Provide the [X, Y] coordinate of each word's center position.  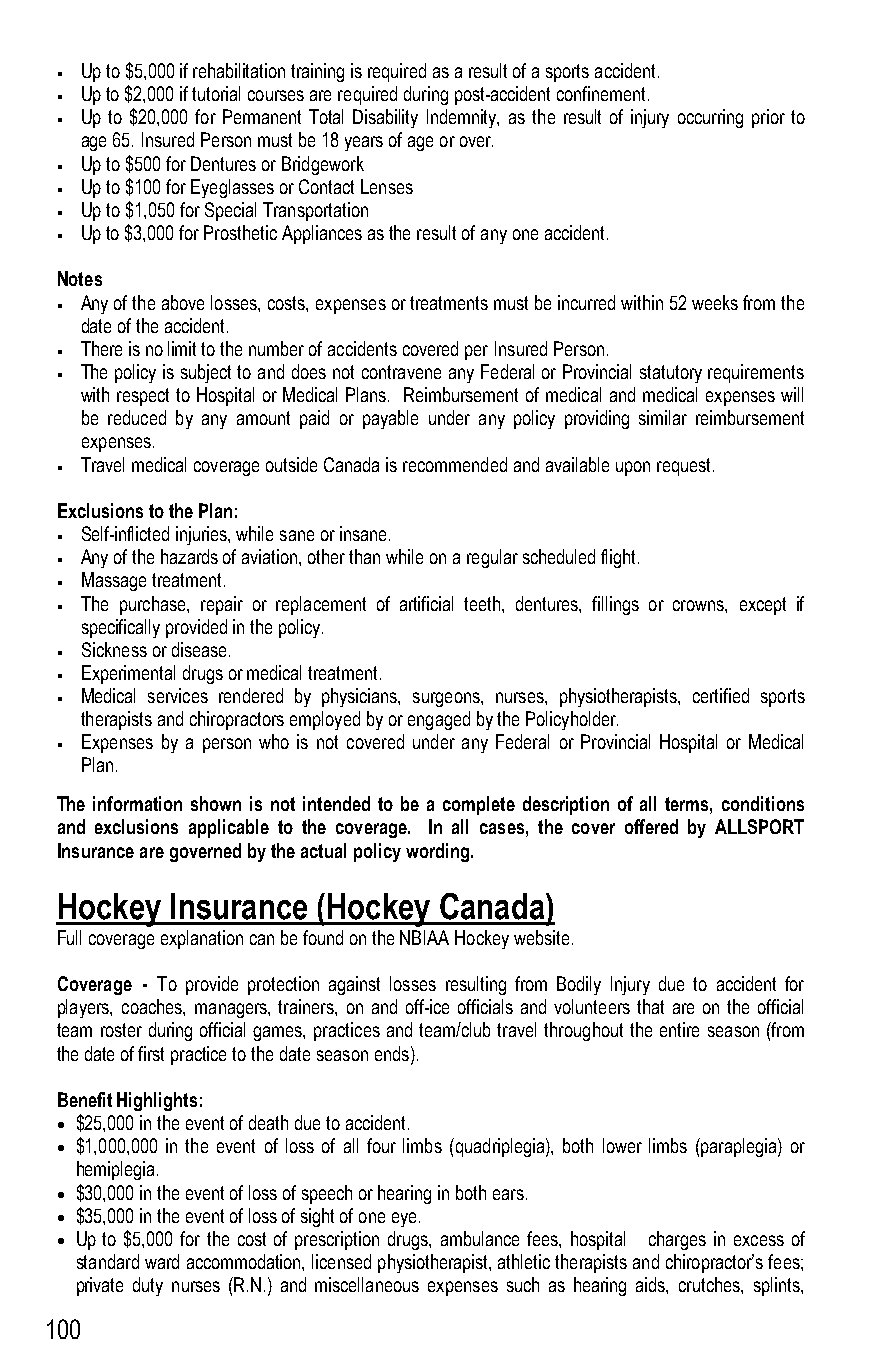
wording [439, 852]
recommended [455, 464]
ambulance [480, 1238]
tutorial [216, 93]
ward [162, 1261]
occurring [710, 118]
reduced [137, 417]
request [685, 467]
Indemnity [463, 118]
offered [651, 826]
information [137, 803]
